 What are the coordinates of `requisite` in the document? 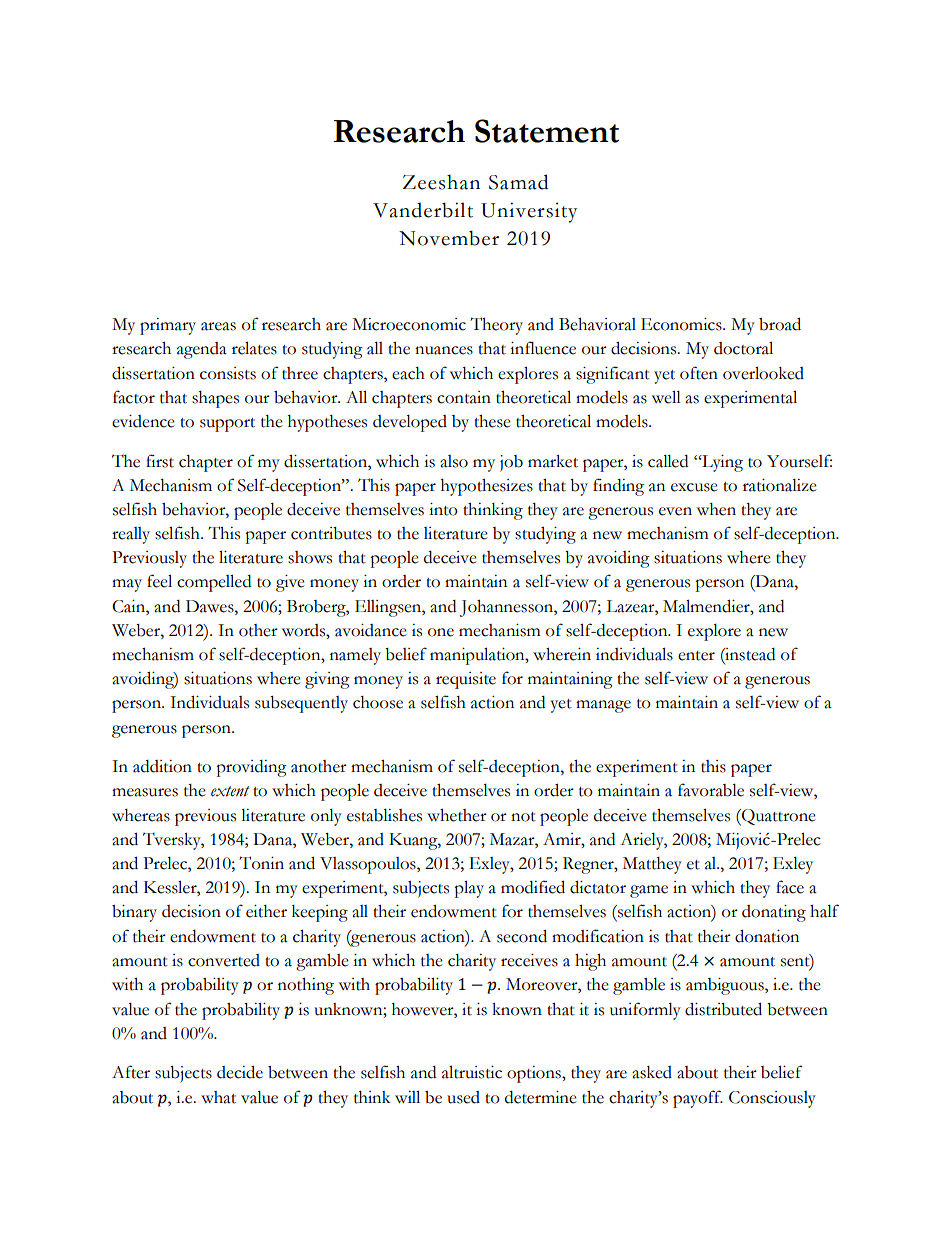 It's located at (466, 680).
